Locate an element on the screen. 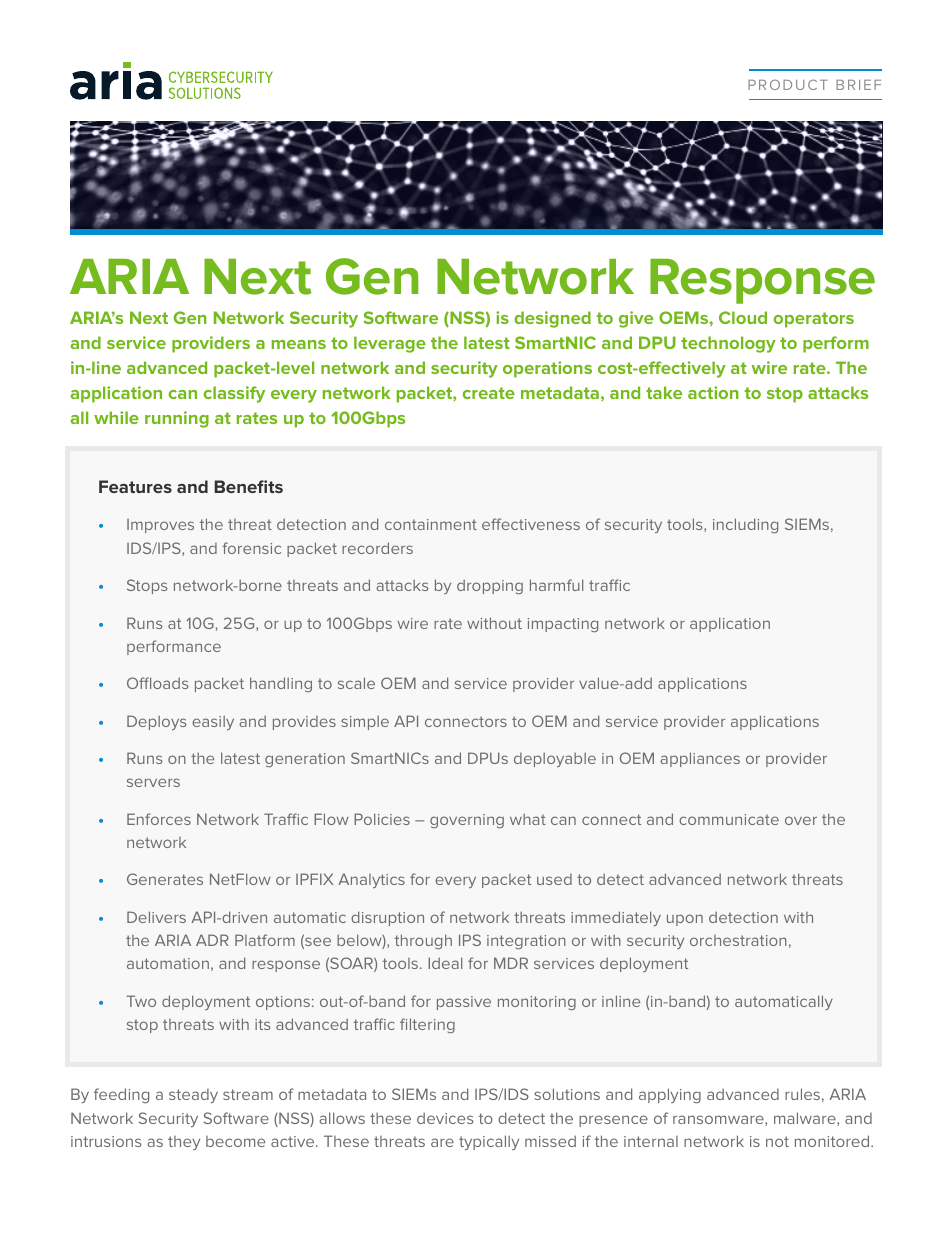  communicate is located at coordinates (729, 819).
